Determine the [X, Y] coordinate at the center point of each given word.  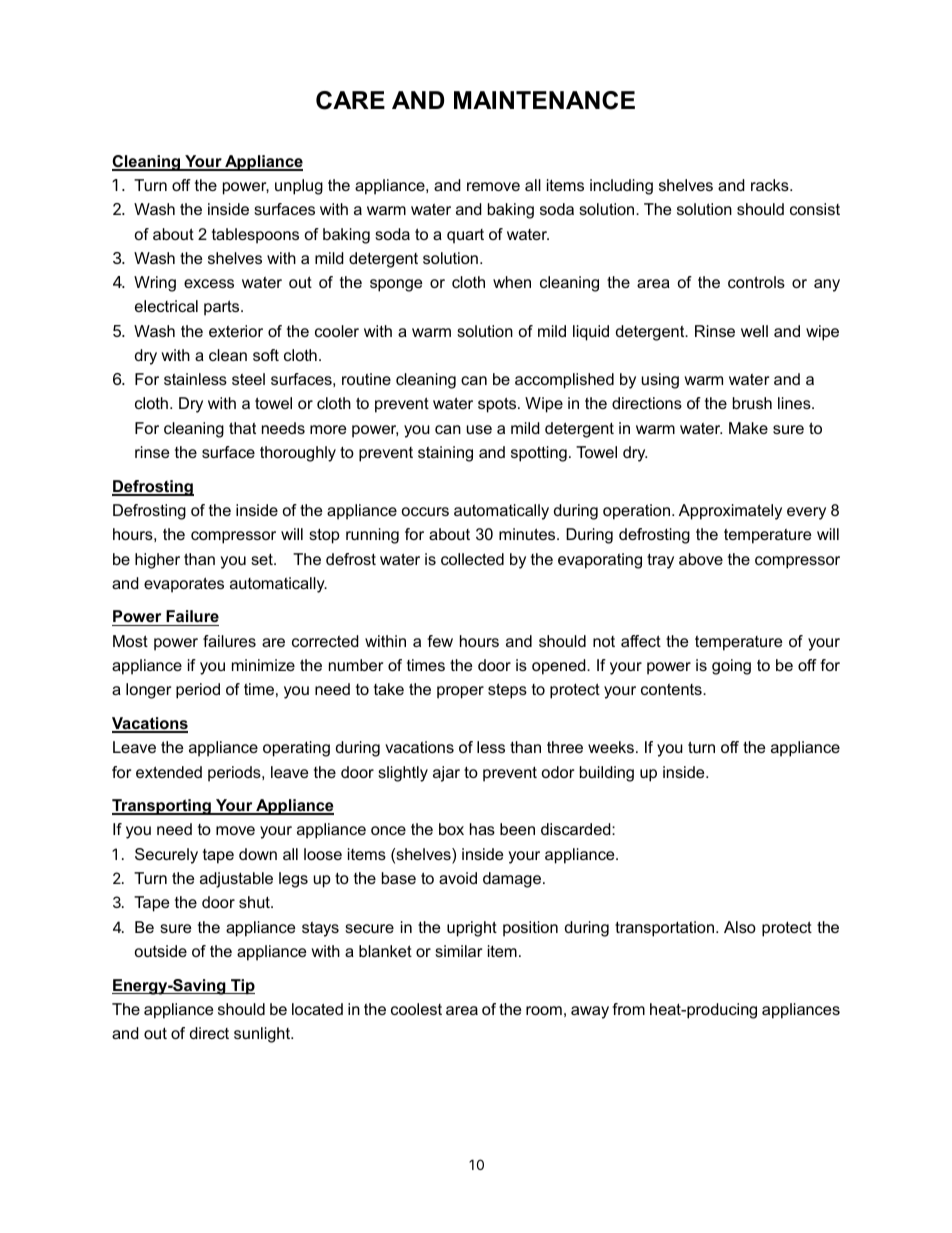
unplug [299, 187]
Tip [242, 987]
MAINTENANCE [544, 100]
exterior [236, 331]
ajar [446, 774]
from [628, 1009]
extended [169, 772]
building [607, 774]
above [701, 559]
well [754, 331]
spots [498, 405]
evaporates [184, 585]
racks [771, 185]
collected [472, 559]
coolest [416, 1009]
